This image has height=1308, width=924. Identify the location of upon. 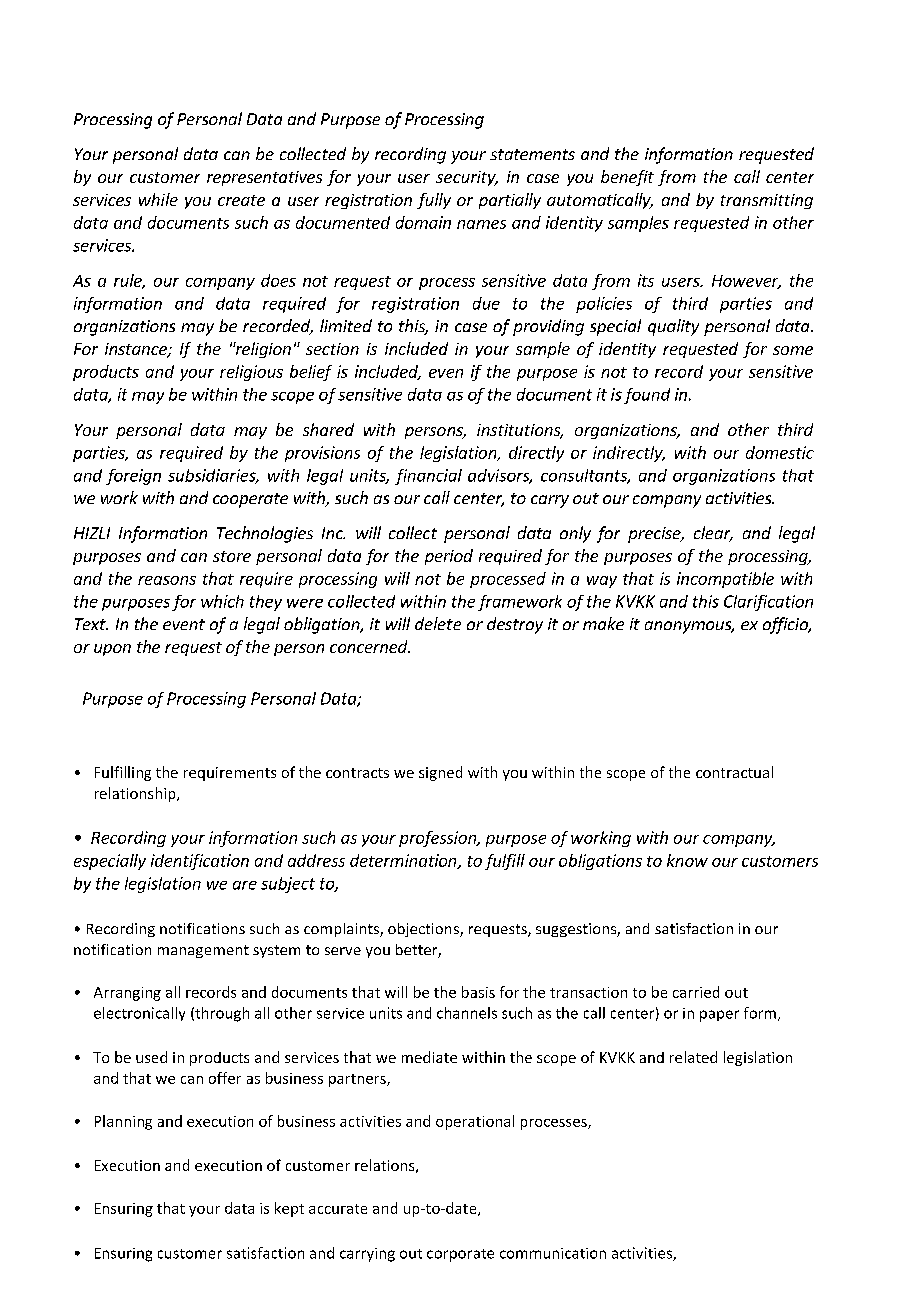
(112, 650).
